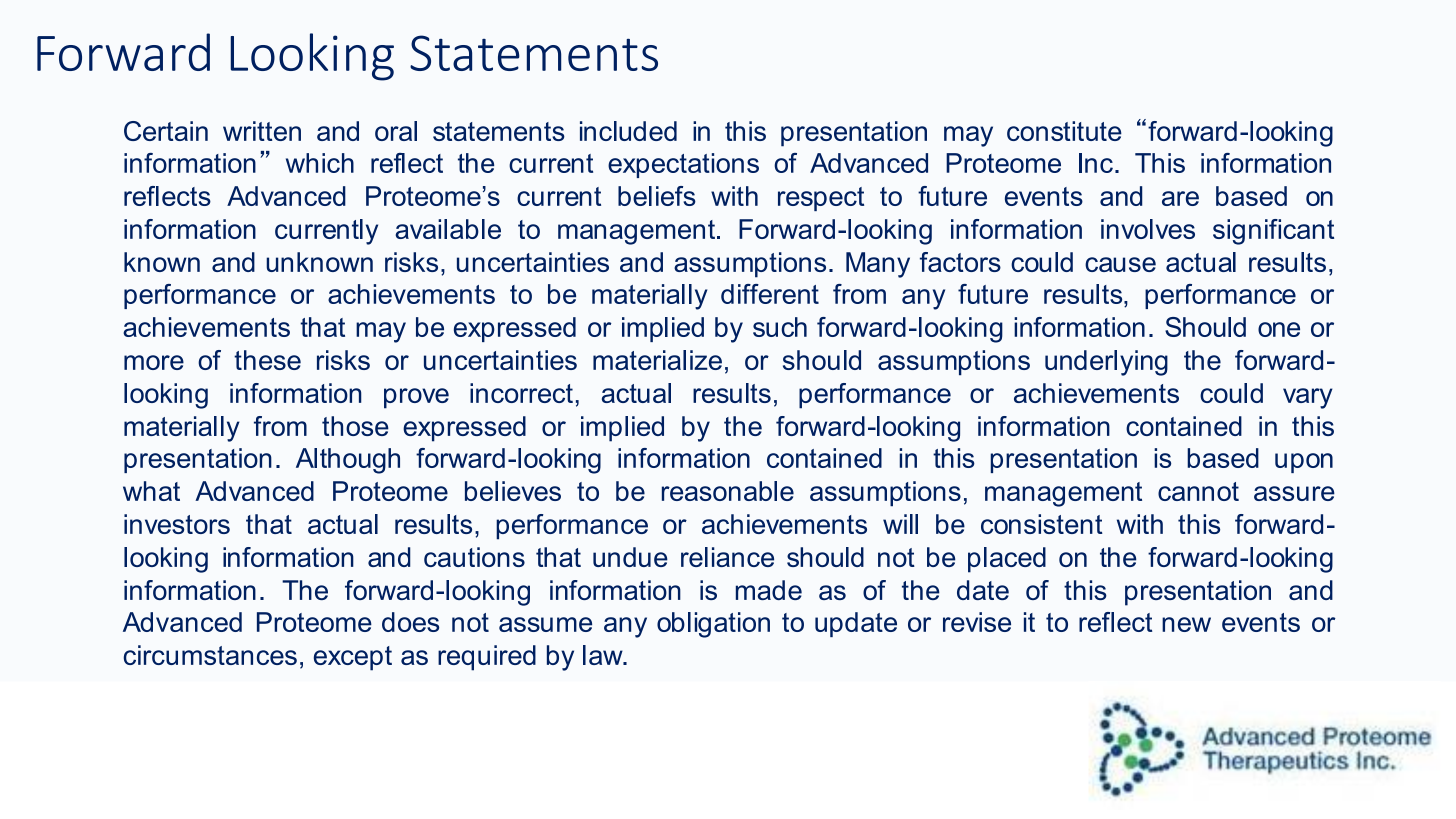  I want to click on Although, so click(348, 461).
